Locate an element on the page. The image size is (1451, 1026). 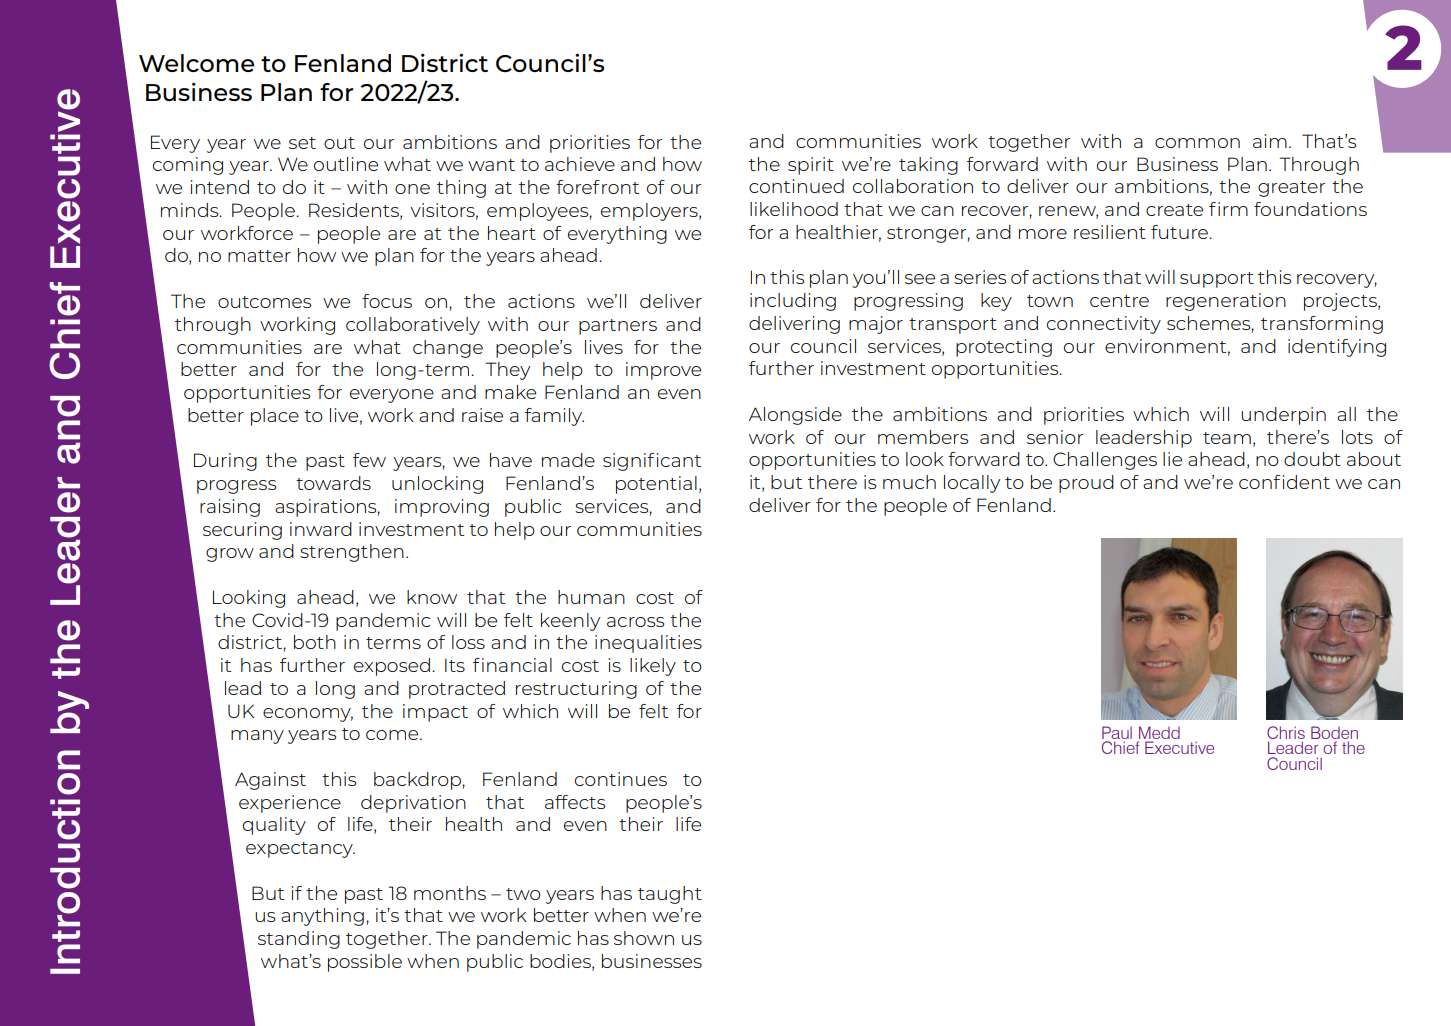
exposed is located at coordinates (392, 667).
